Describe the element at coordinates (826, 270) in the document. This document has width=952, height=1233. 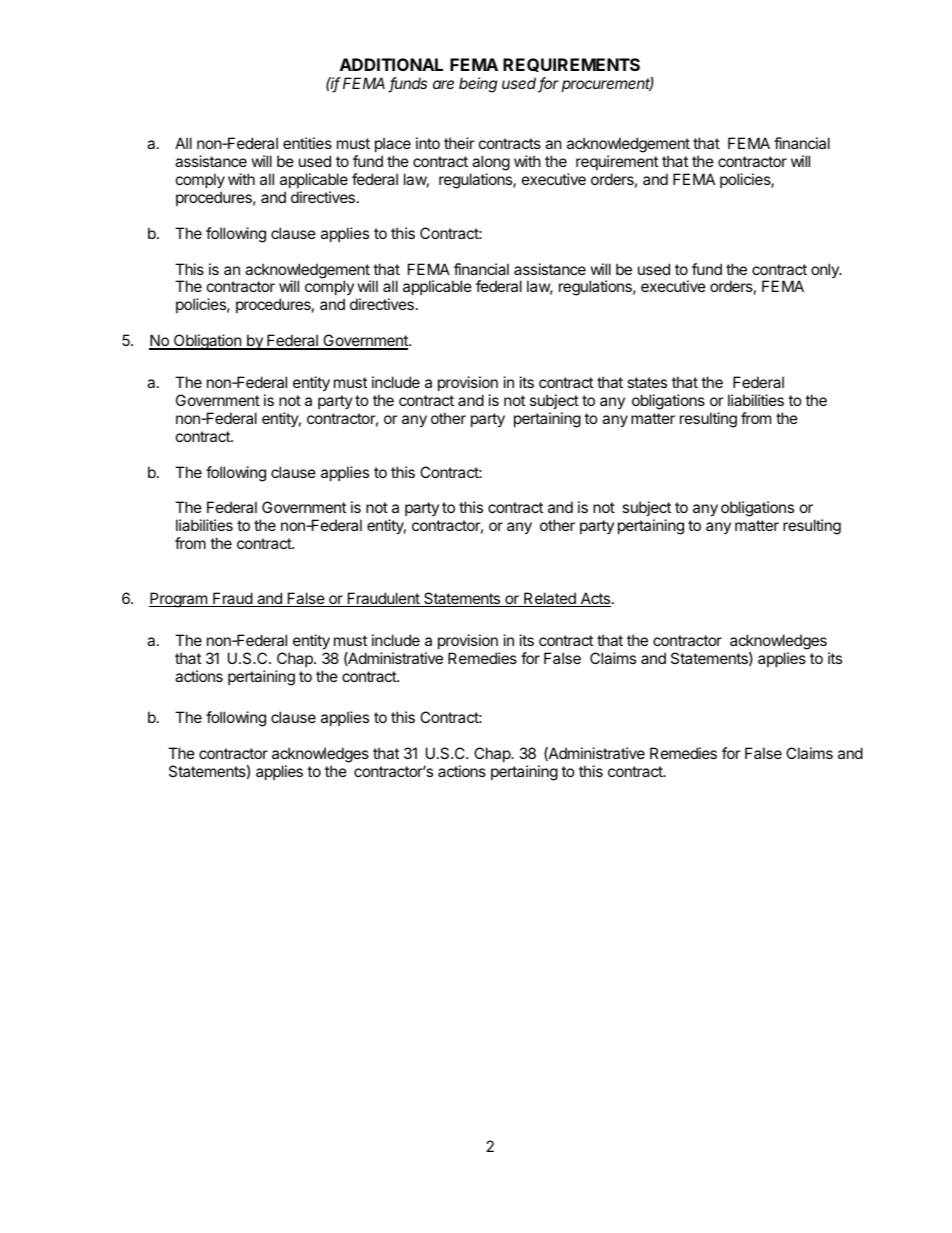
I see `only` at that location.
